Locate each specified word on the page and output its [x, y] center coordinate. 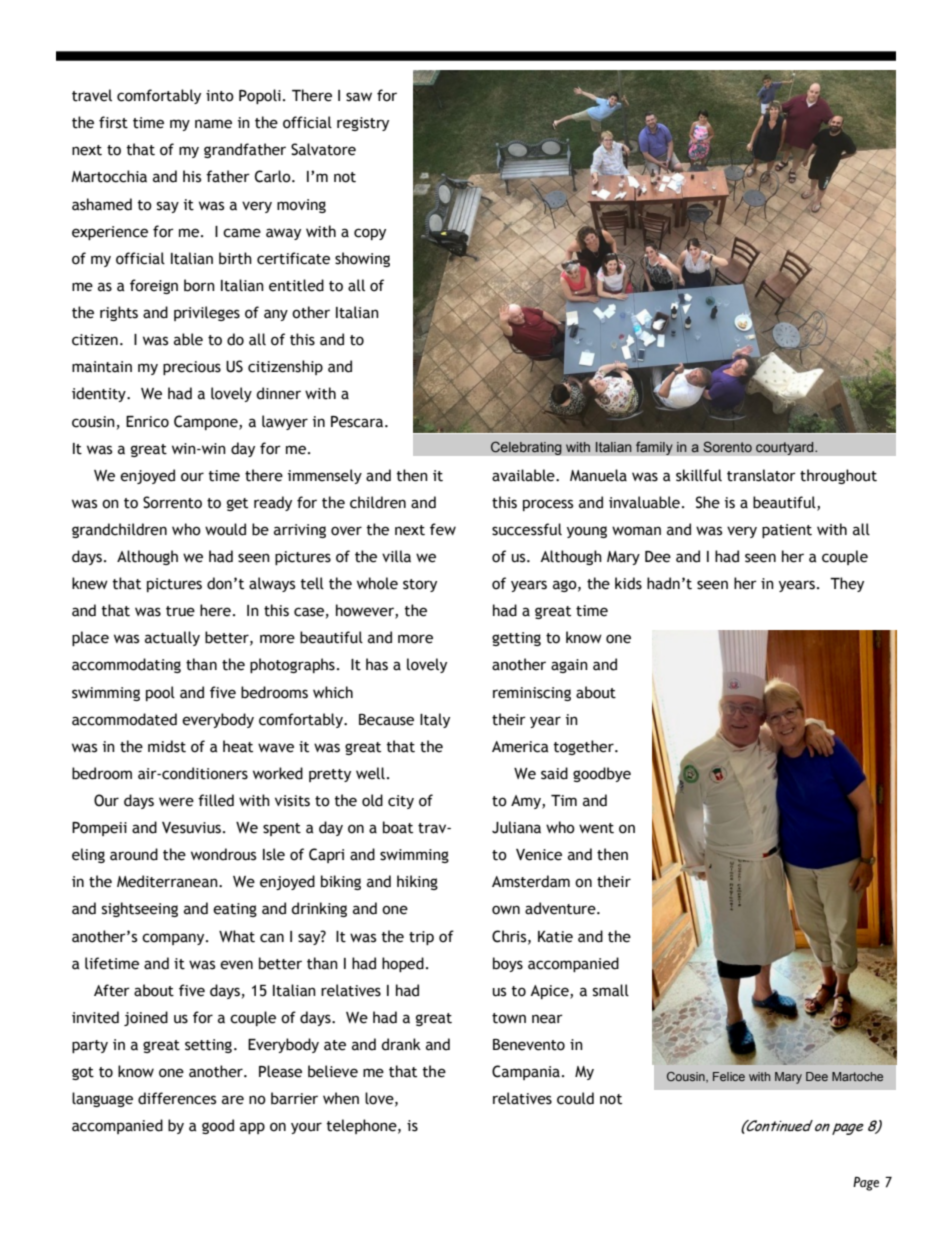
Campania [526, 1072]
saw [359, 97]
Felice [729, 1076]
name [213, 124]
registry [363, 124]
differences [177, 1098]
